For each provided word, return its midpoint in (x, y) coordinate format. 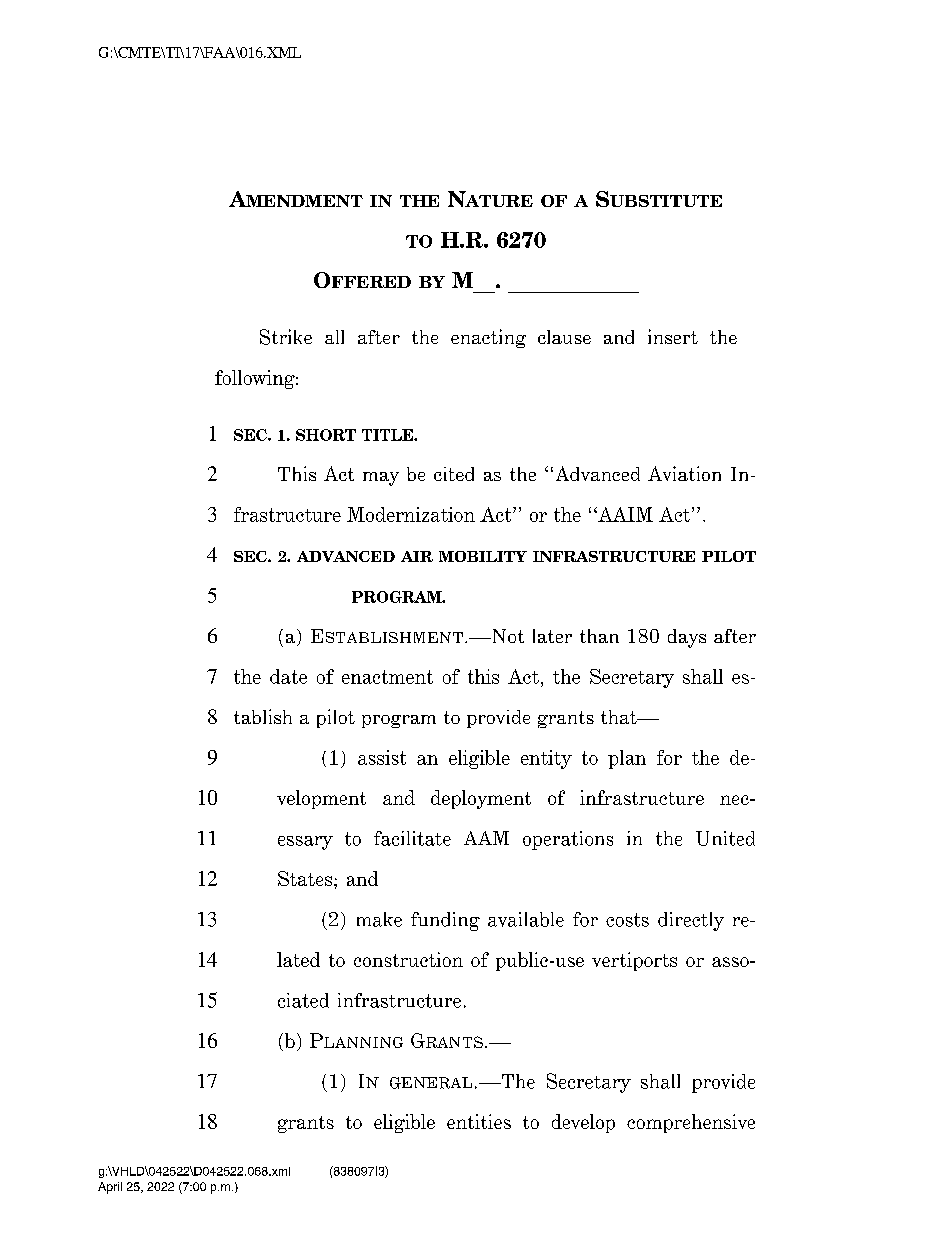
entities (479, 1121)
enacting (488, 338)
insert (673, 336)
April (110, 1188)
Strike (286, 337)
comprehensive (691, 1123)
